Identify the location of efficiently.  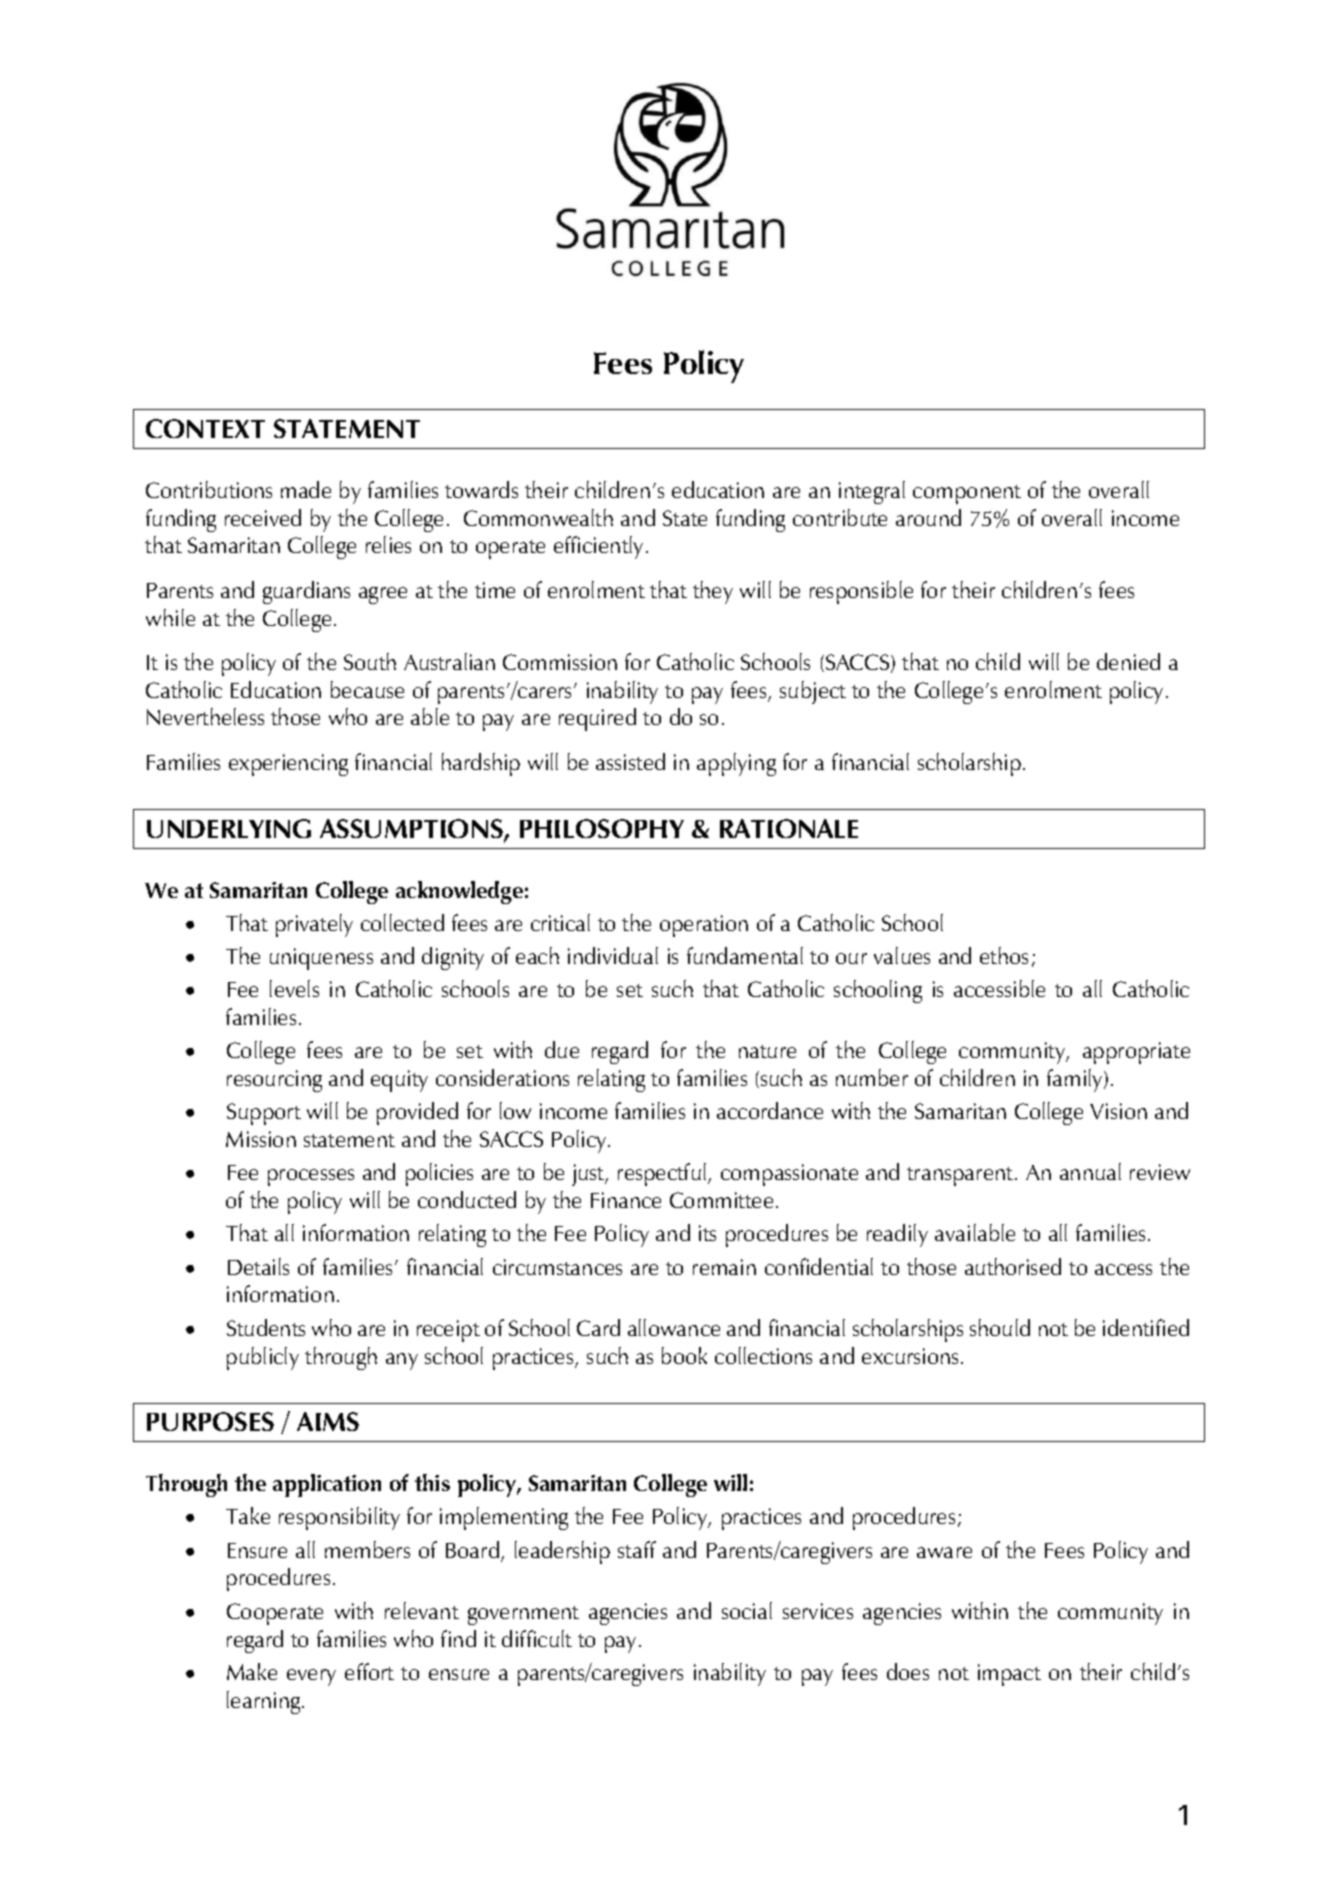
(600, 547).
